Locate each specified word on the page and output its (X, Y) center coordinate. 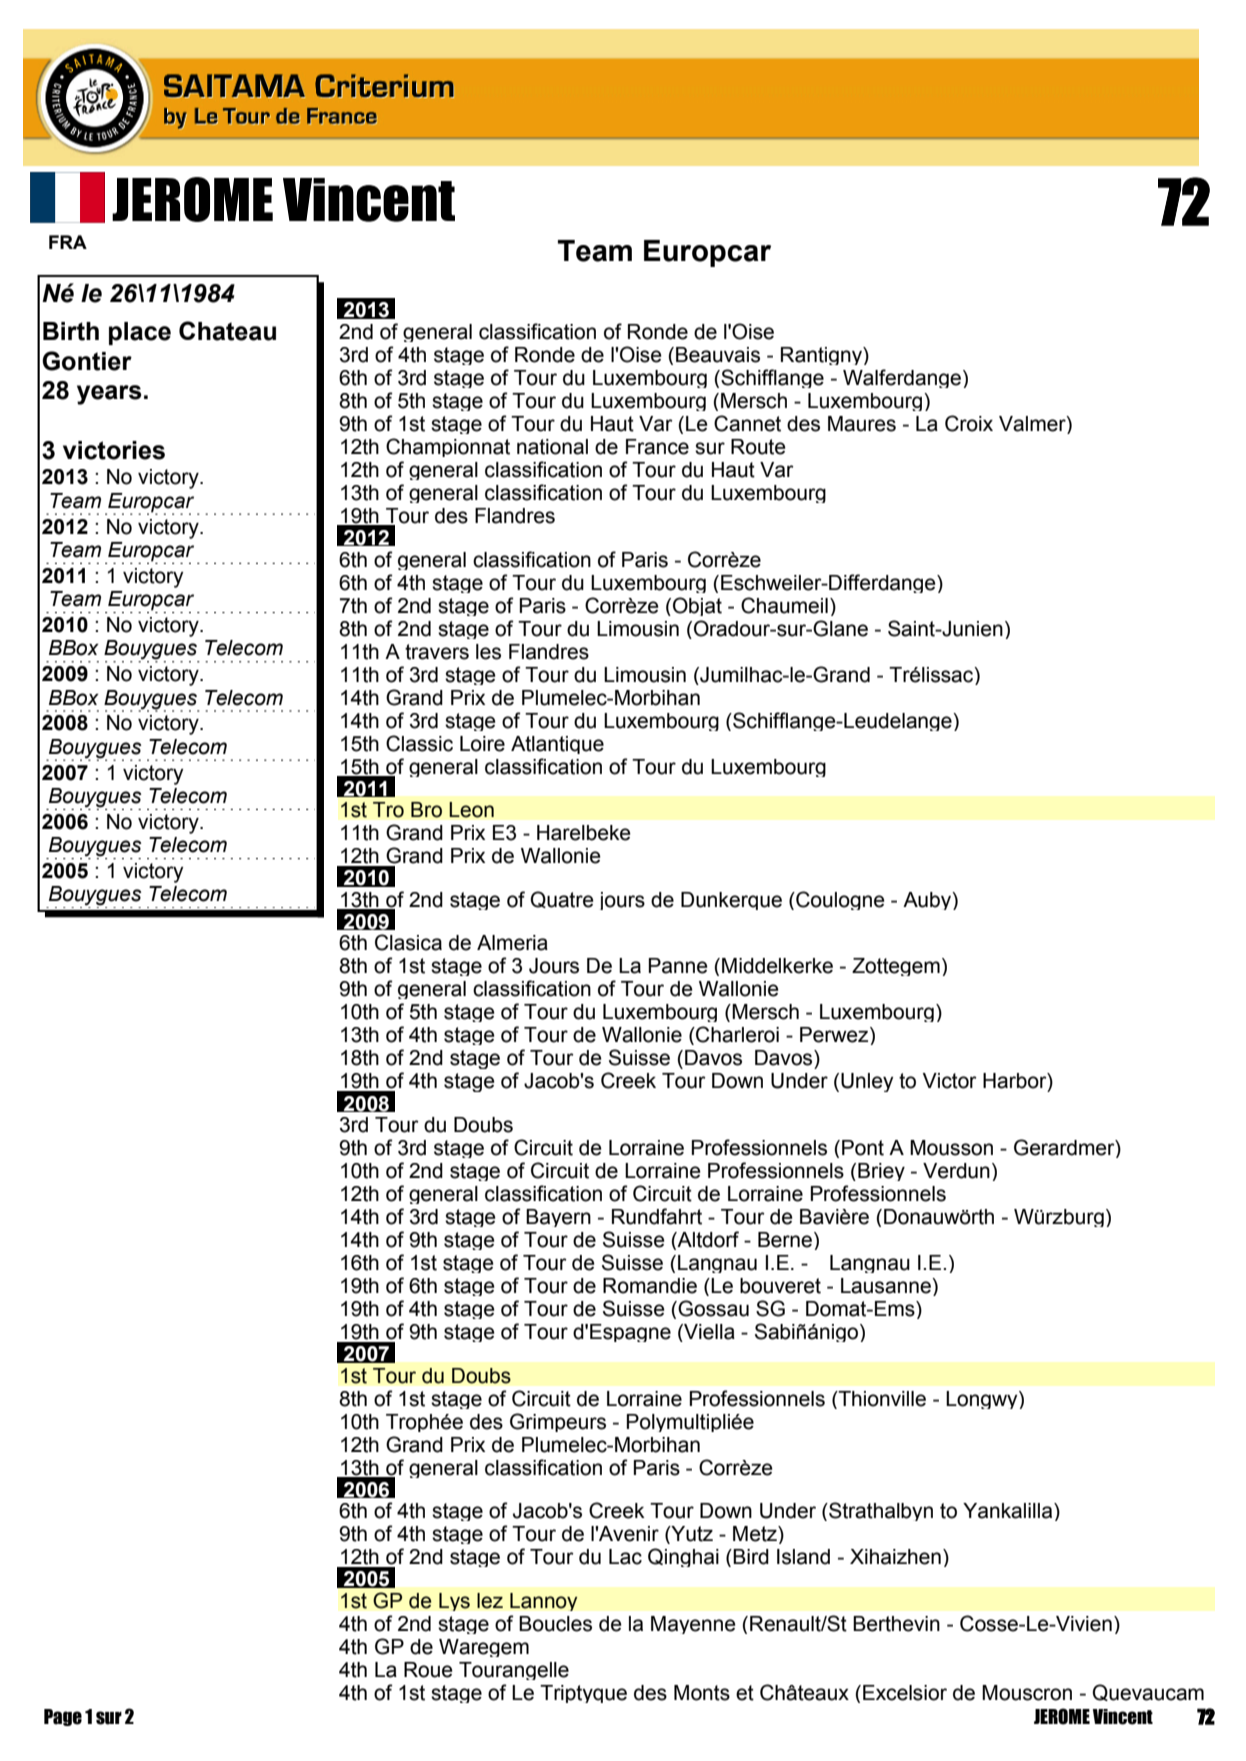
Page (63, 1717)
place (140, 333)
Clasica (408, 942)
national (552, 447)
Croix (969, 423)
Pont (863, 1148)
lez (490, 1601)
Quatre (562, 899)
